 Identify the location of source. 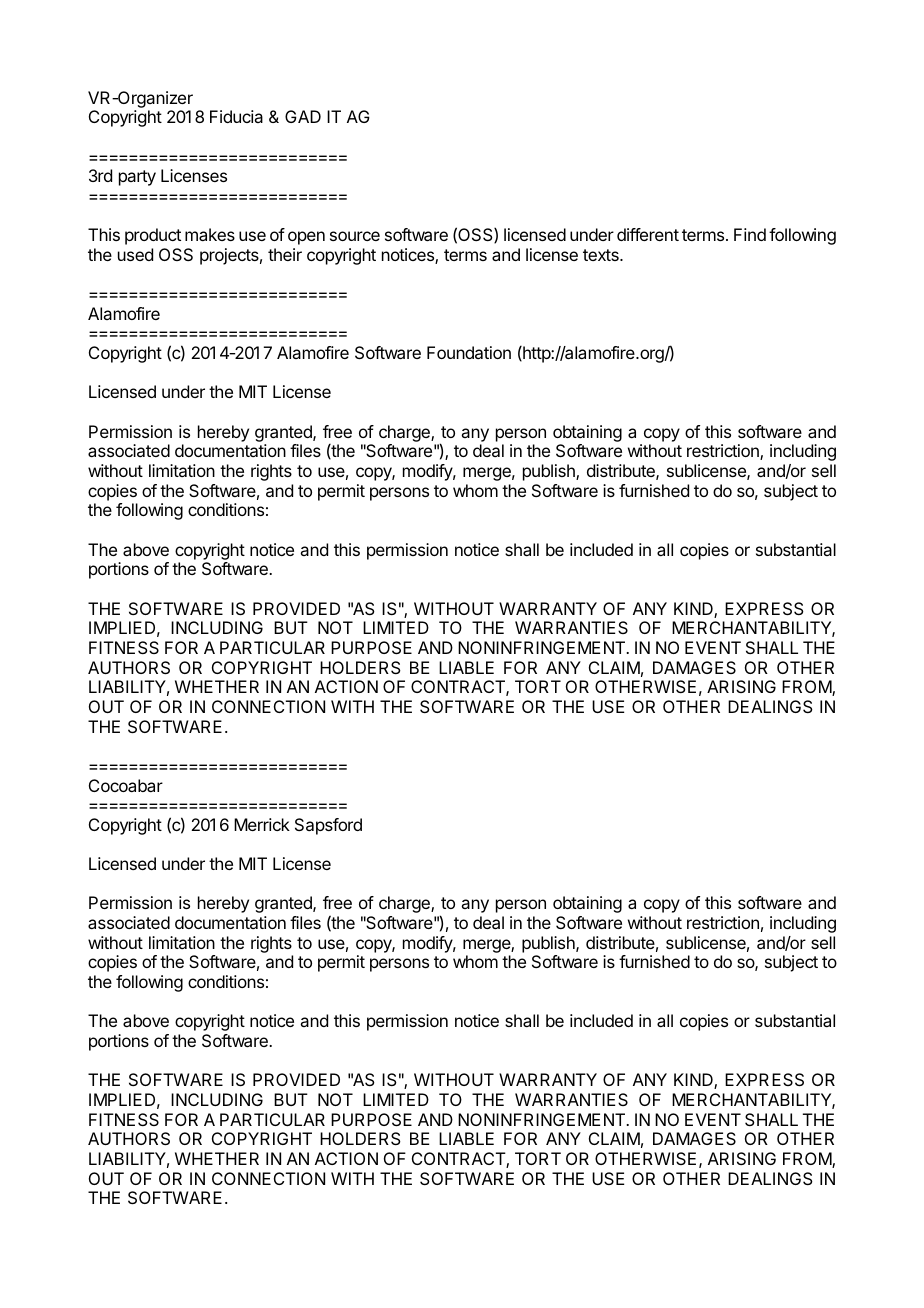
(355, 236).
